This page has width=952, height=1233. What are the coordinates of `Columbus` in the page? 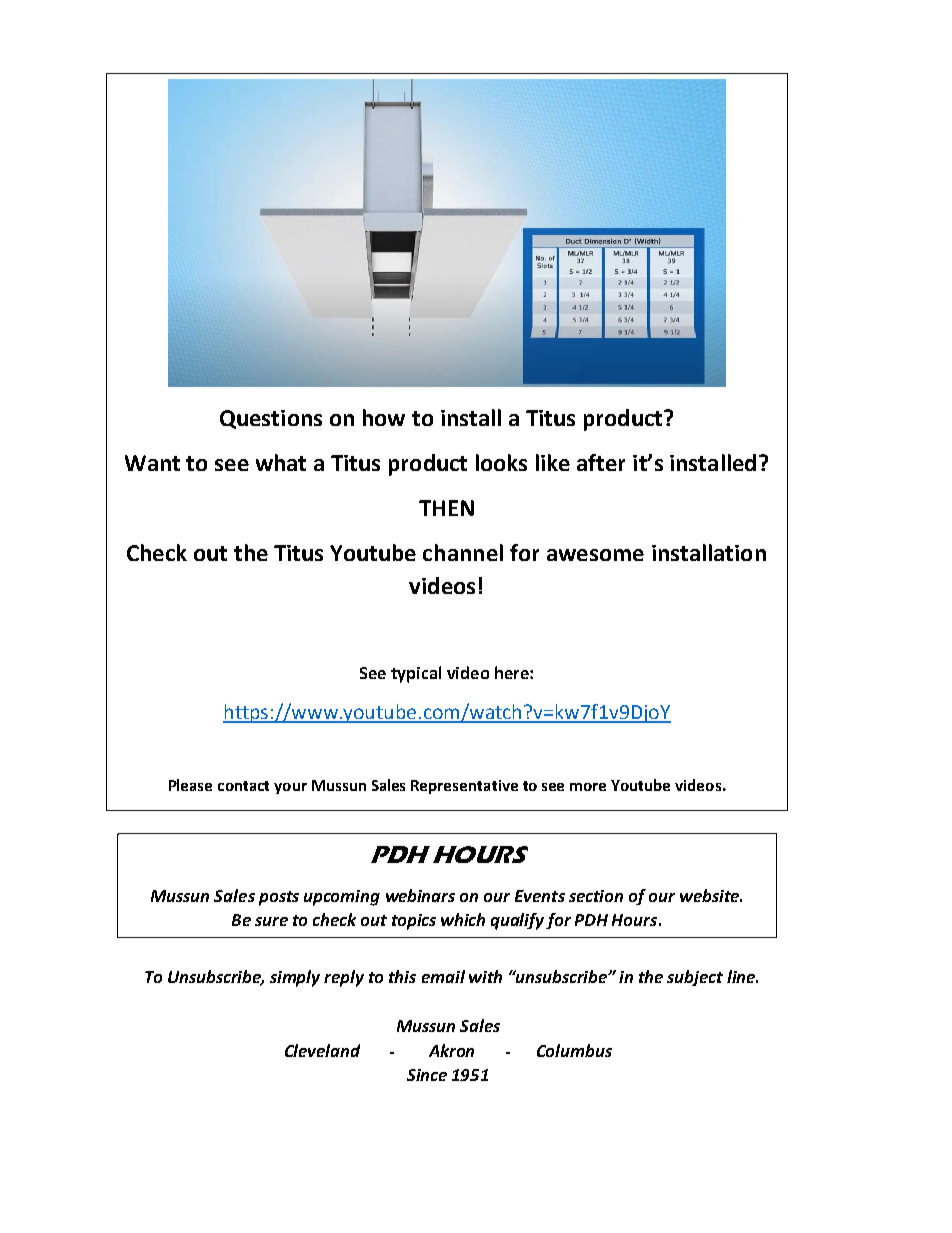 It's located at (574, 1050).
